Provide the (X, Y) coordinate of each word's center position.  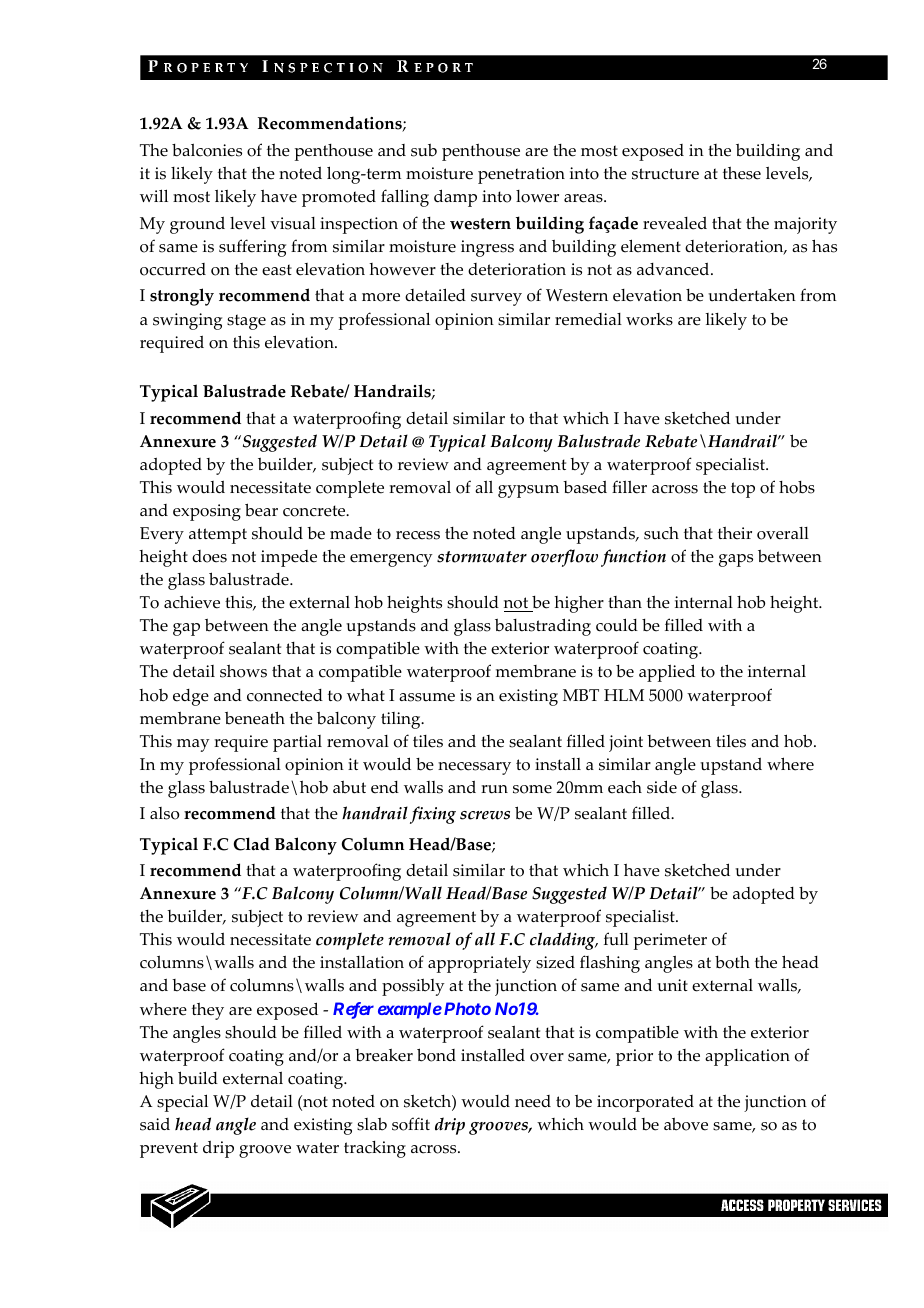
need (533, 1101)
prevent (169, 1150)
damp (455, 198)
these (742, 173)
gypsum (528, 491)
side (662, 787)
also (165, 813)
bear (261, 510)
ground (197, 225)
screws (485, 815)
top (743, 490)
